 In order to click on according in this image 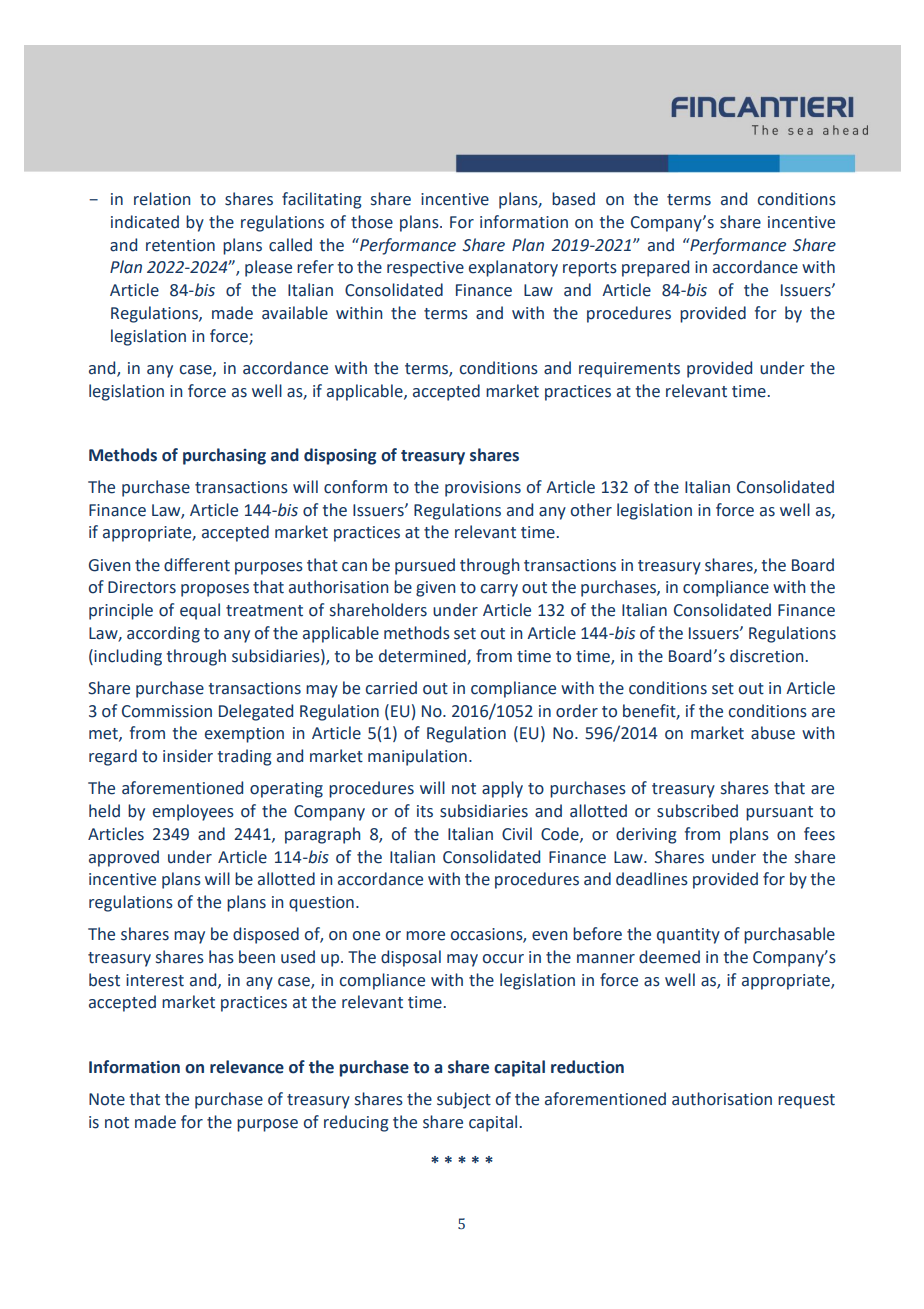, I will do `click(163, 634)`.
